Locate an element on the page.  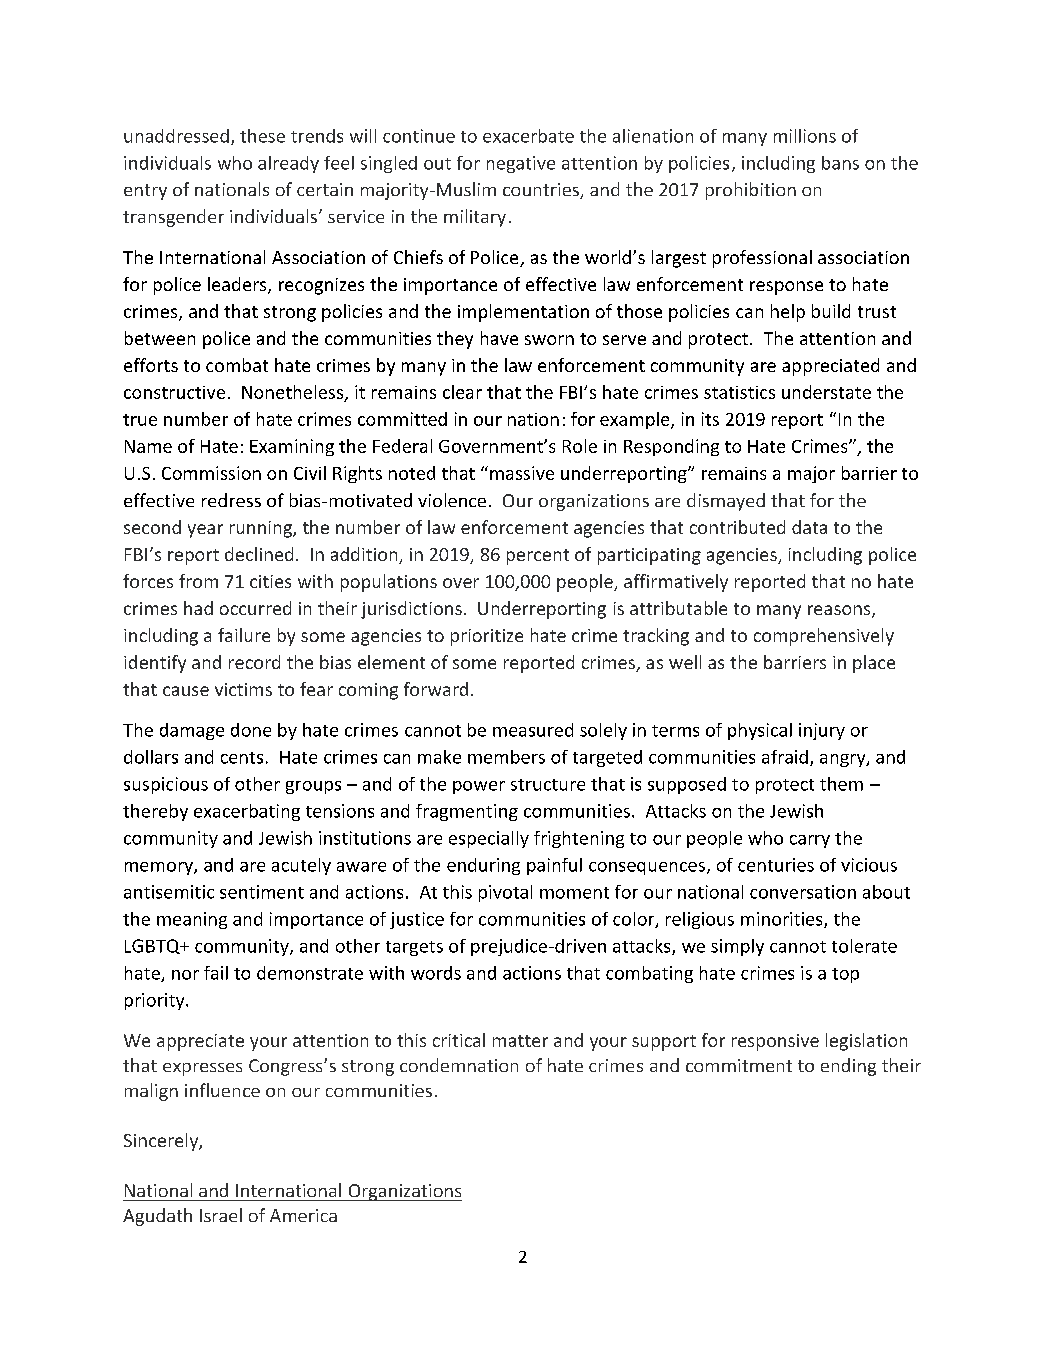
negative is located at coordinates (521, 164).
